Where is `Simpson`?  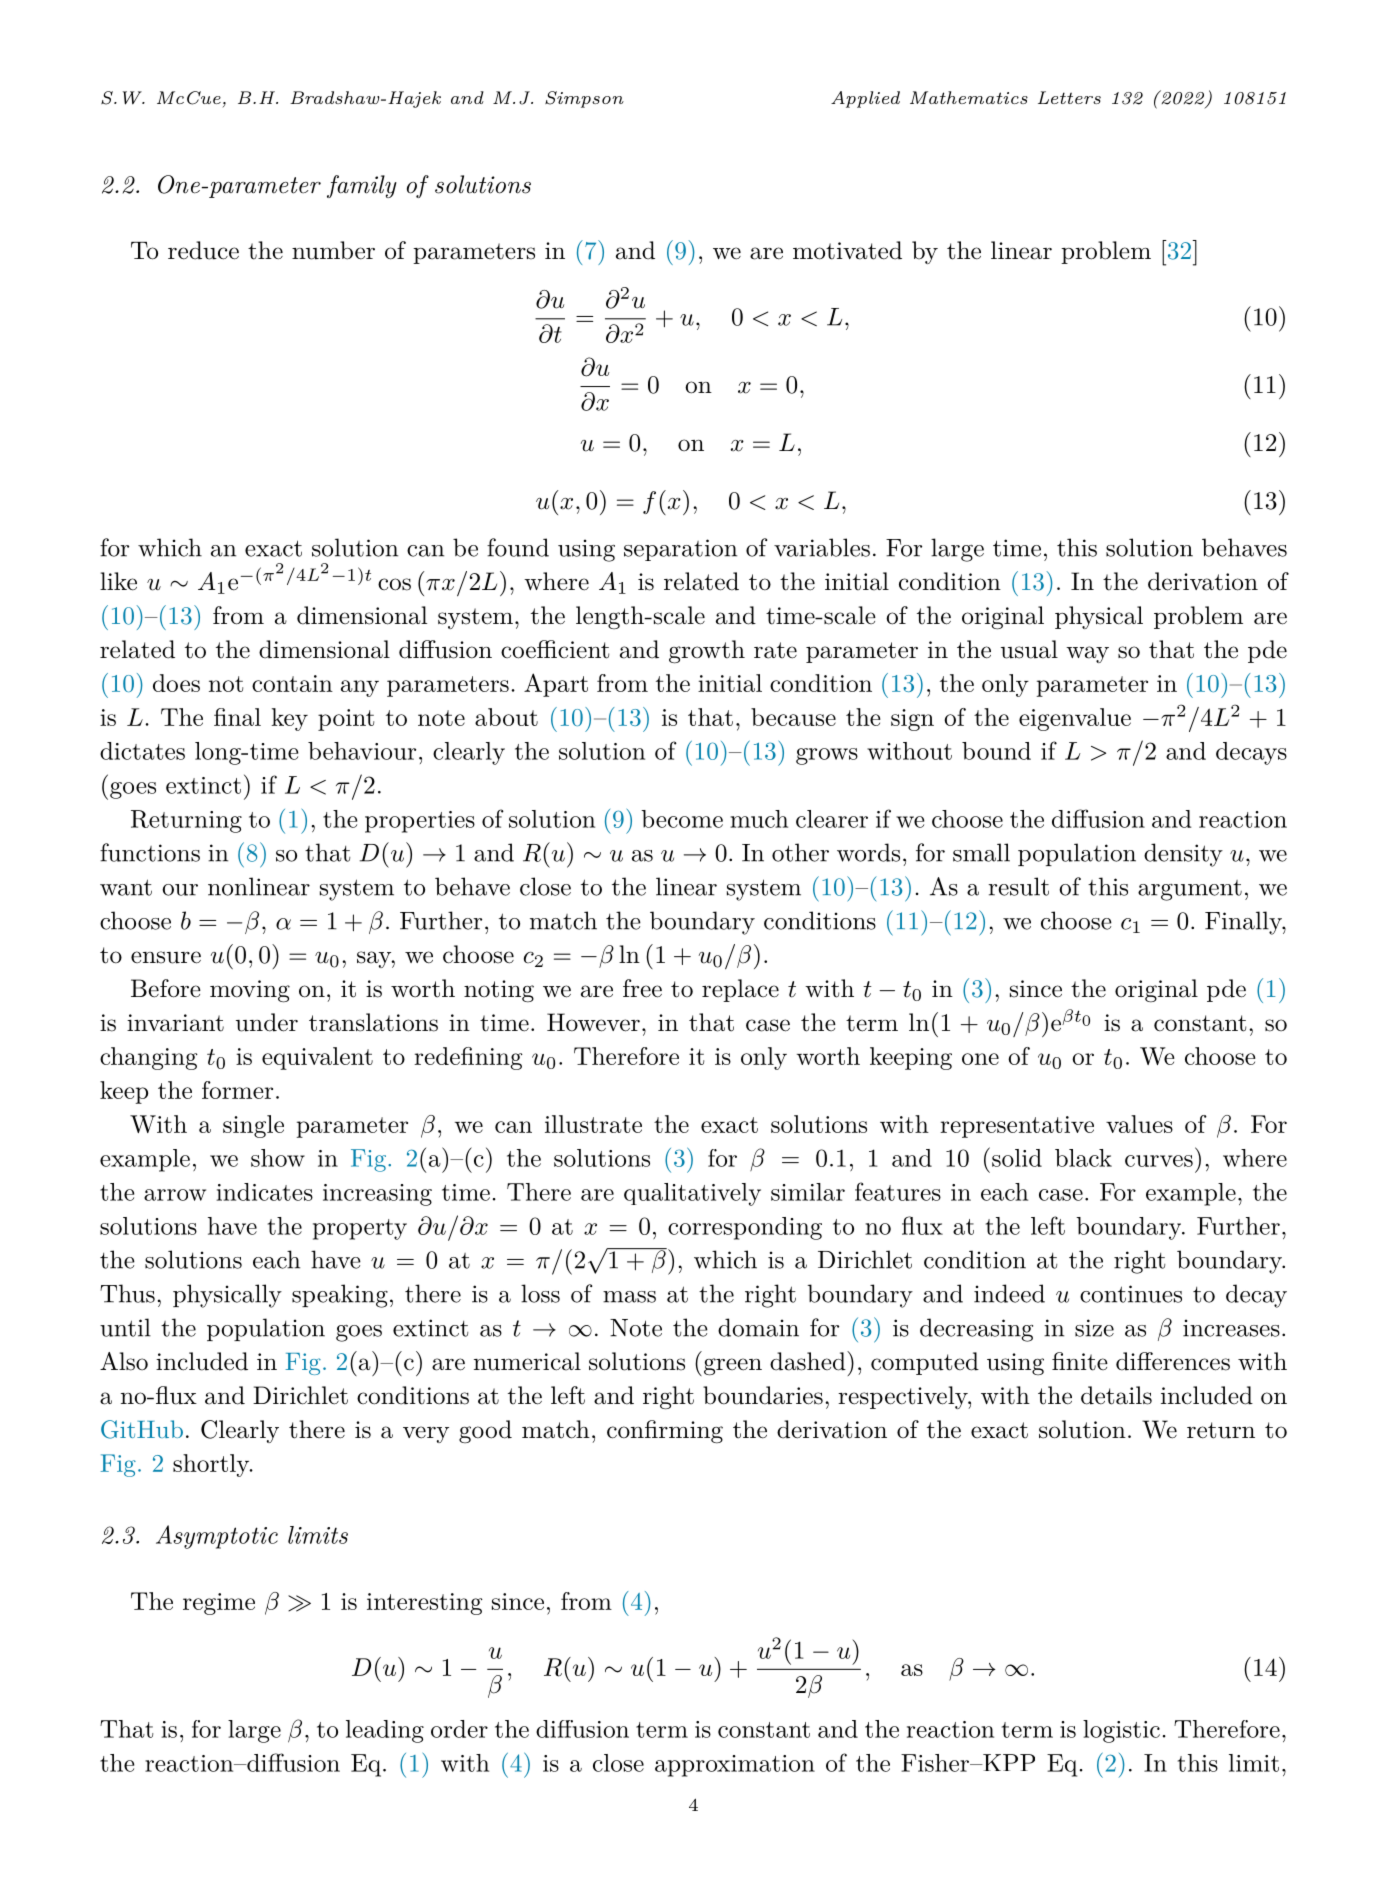 Simpson is located at coordinates (584, 99).
